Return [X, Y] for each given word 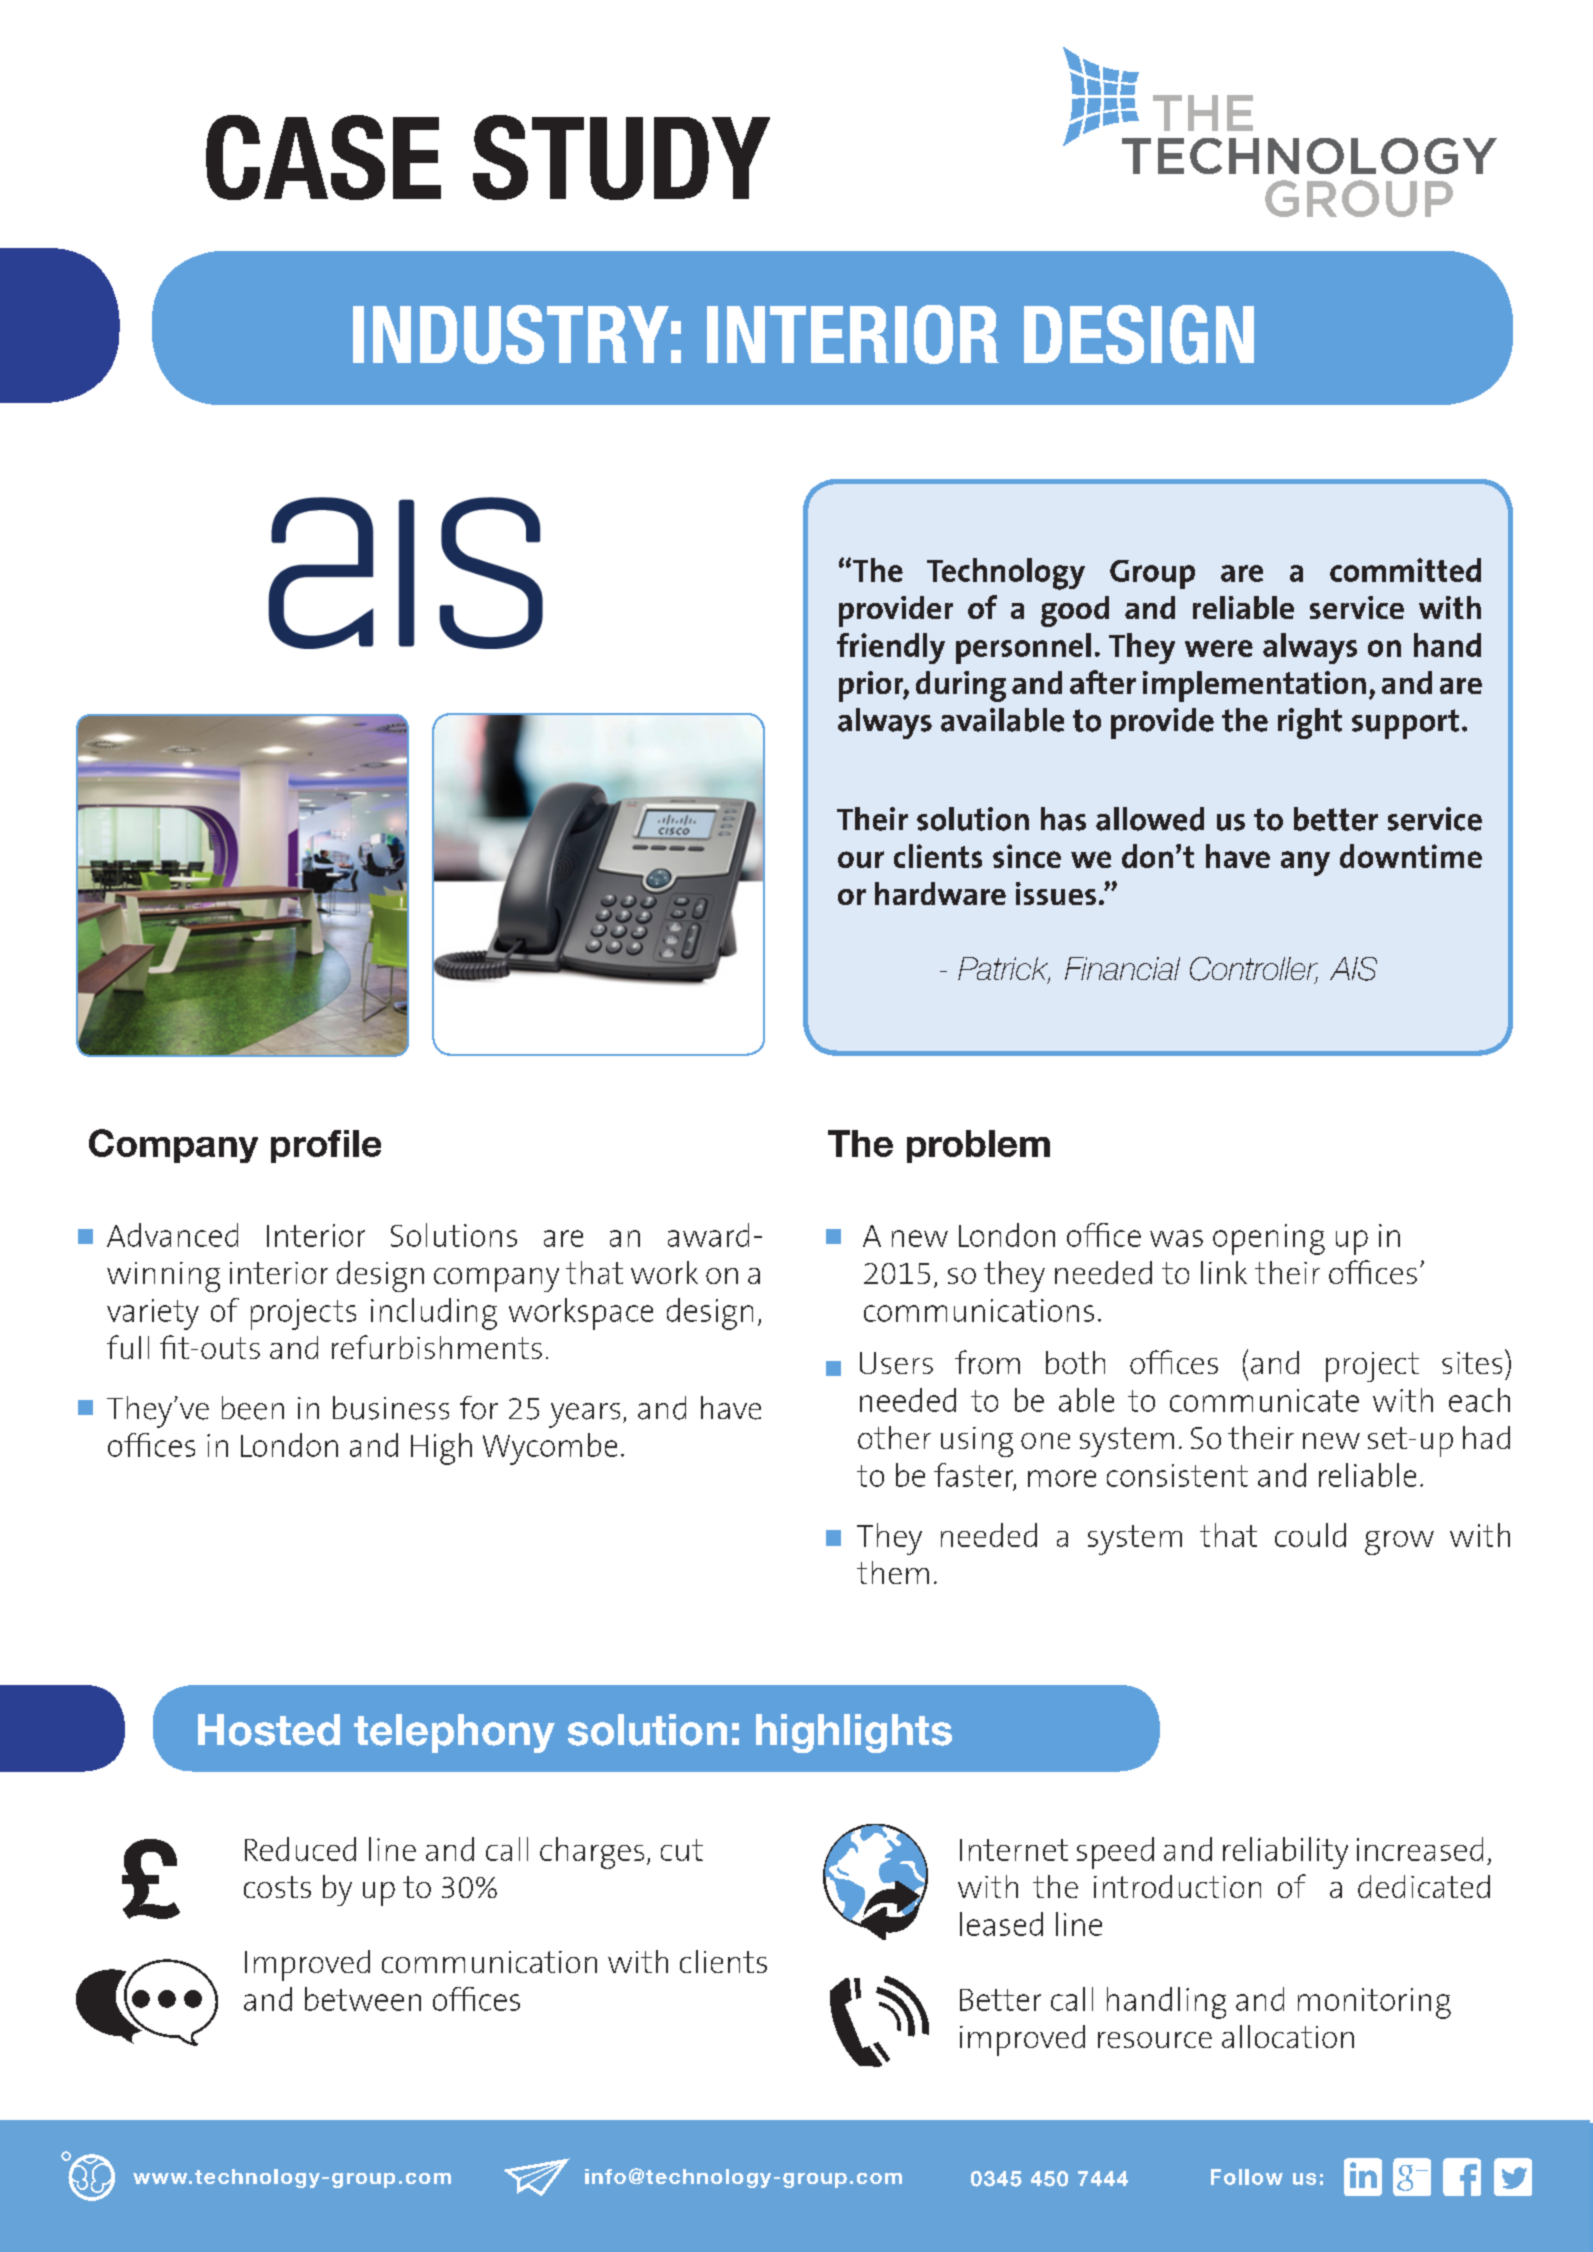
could [1310, 1535]
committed [1405, 570]
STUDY [621, 157]
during [961, 686]
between [363, 1999]
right [1310, 723]
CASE [323, 157]
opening [1269, 1239]
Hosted [269, 1730]
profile [326, 1146]
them [893, 1572]
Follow [1247, 2177]
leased [1001, 1924]
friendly [891, 648]
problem [978, 1146]
